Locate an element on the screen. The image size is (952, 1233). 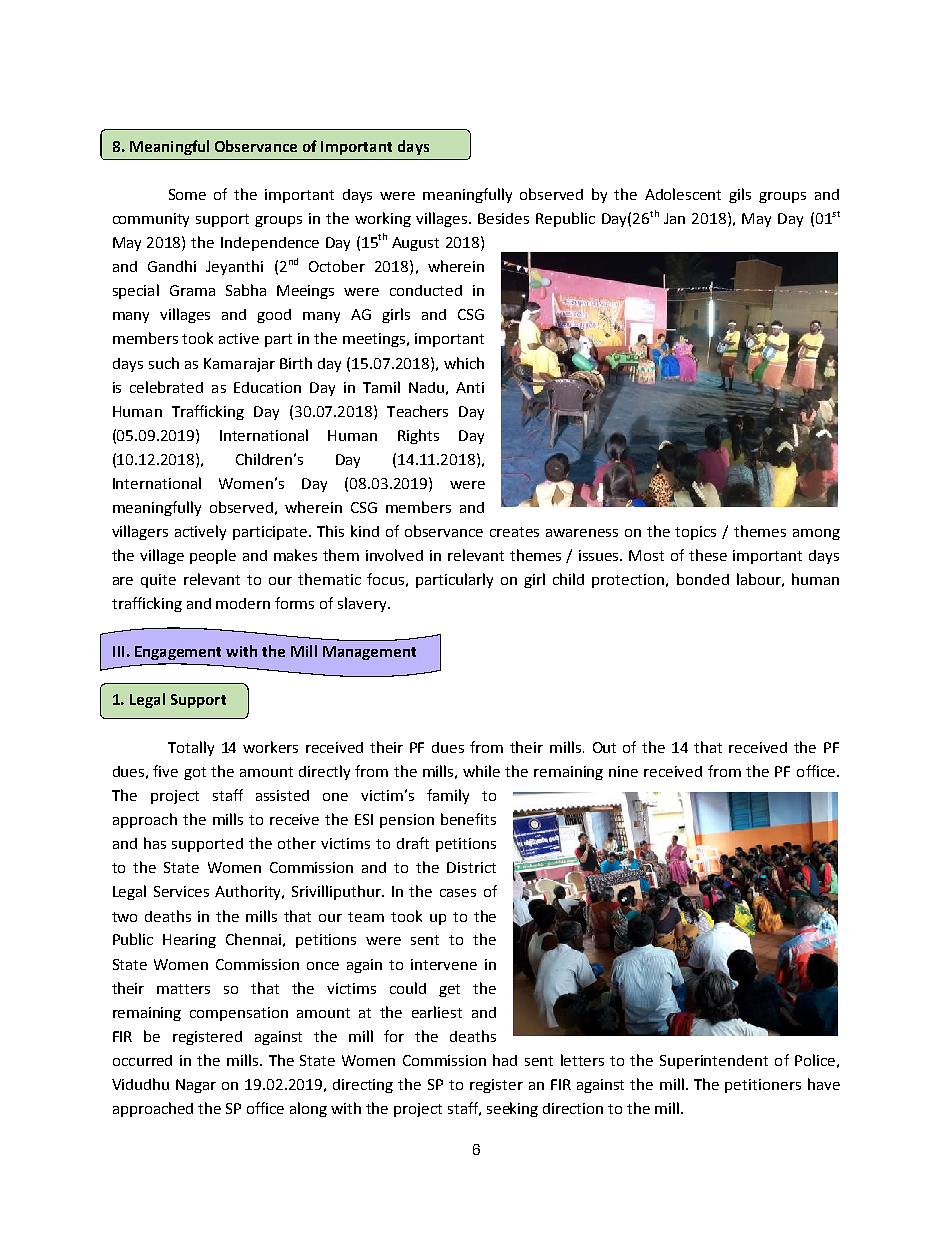
Some is located at coordinates (187, 194).
